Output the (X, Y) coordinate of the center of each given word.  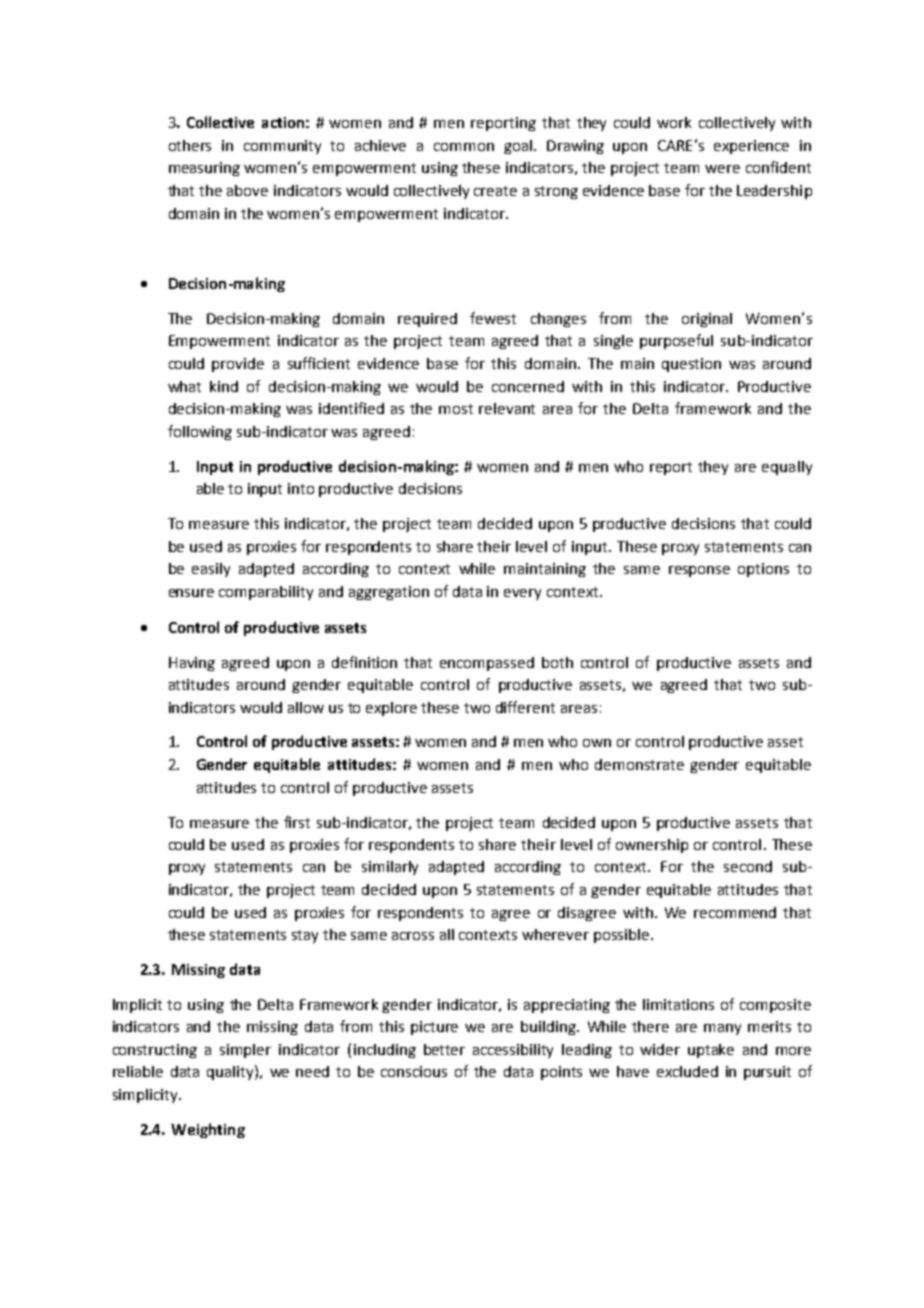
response (699, 571)
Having (192, 664)
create (495, 191)
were (722, 169)
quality (231, 1072)
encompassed (487, 664)
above (247, 190)
